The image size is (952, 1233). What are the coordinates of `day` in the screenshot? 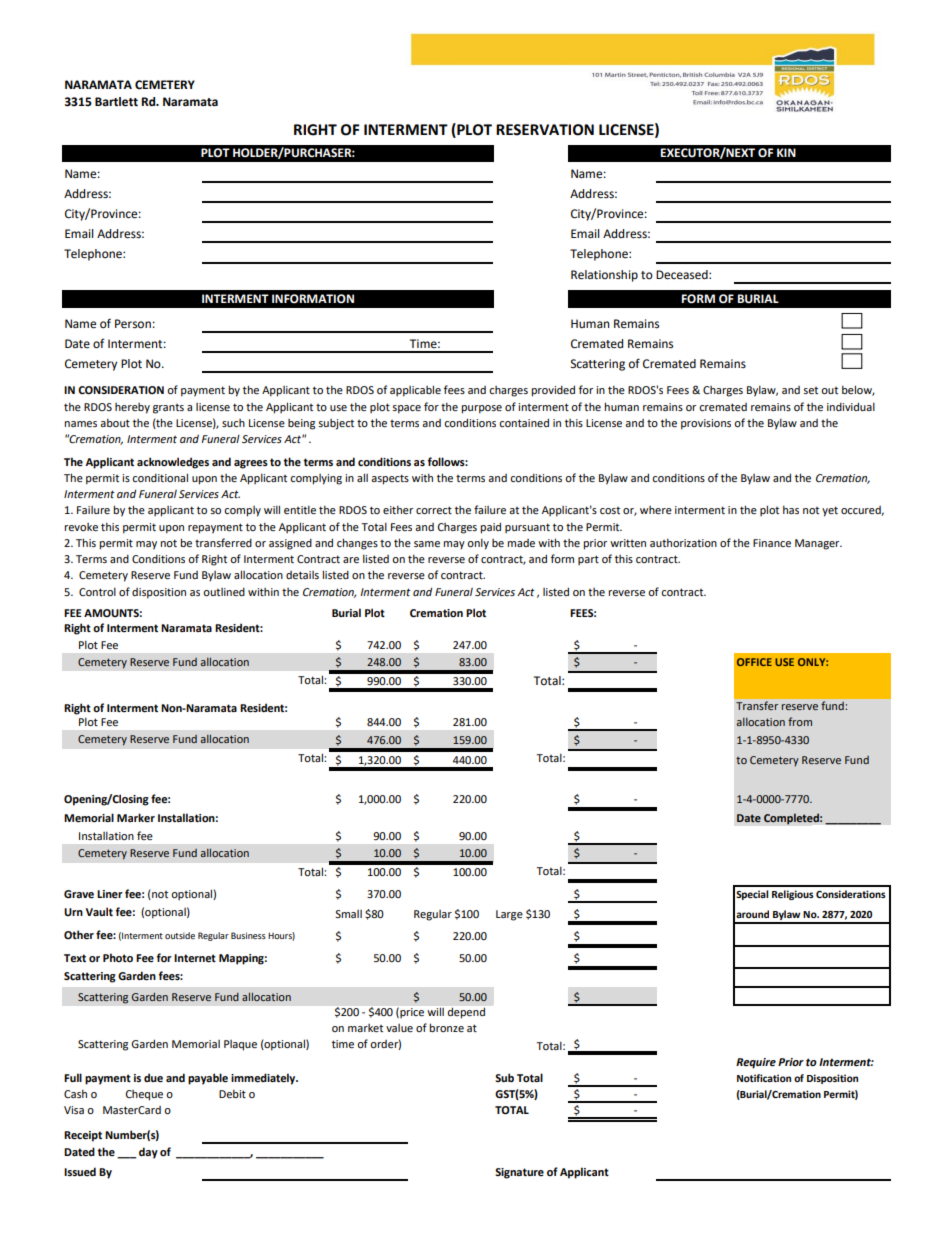 It's located at (148, 1153).
